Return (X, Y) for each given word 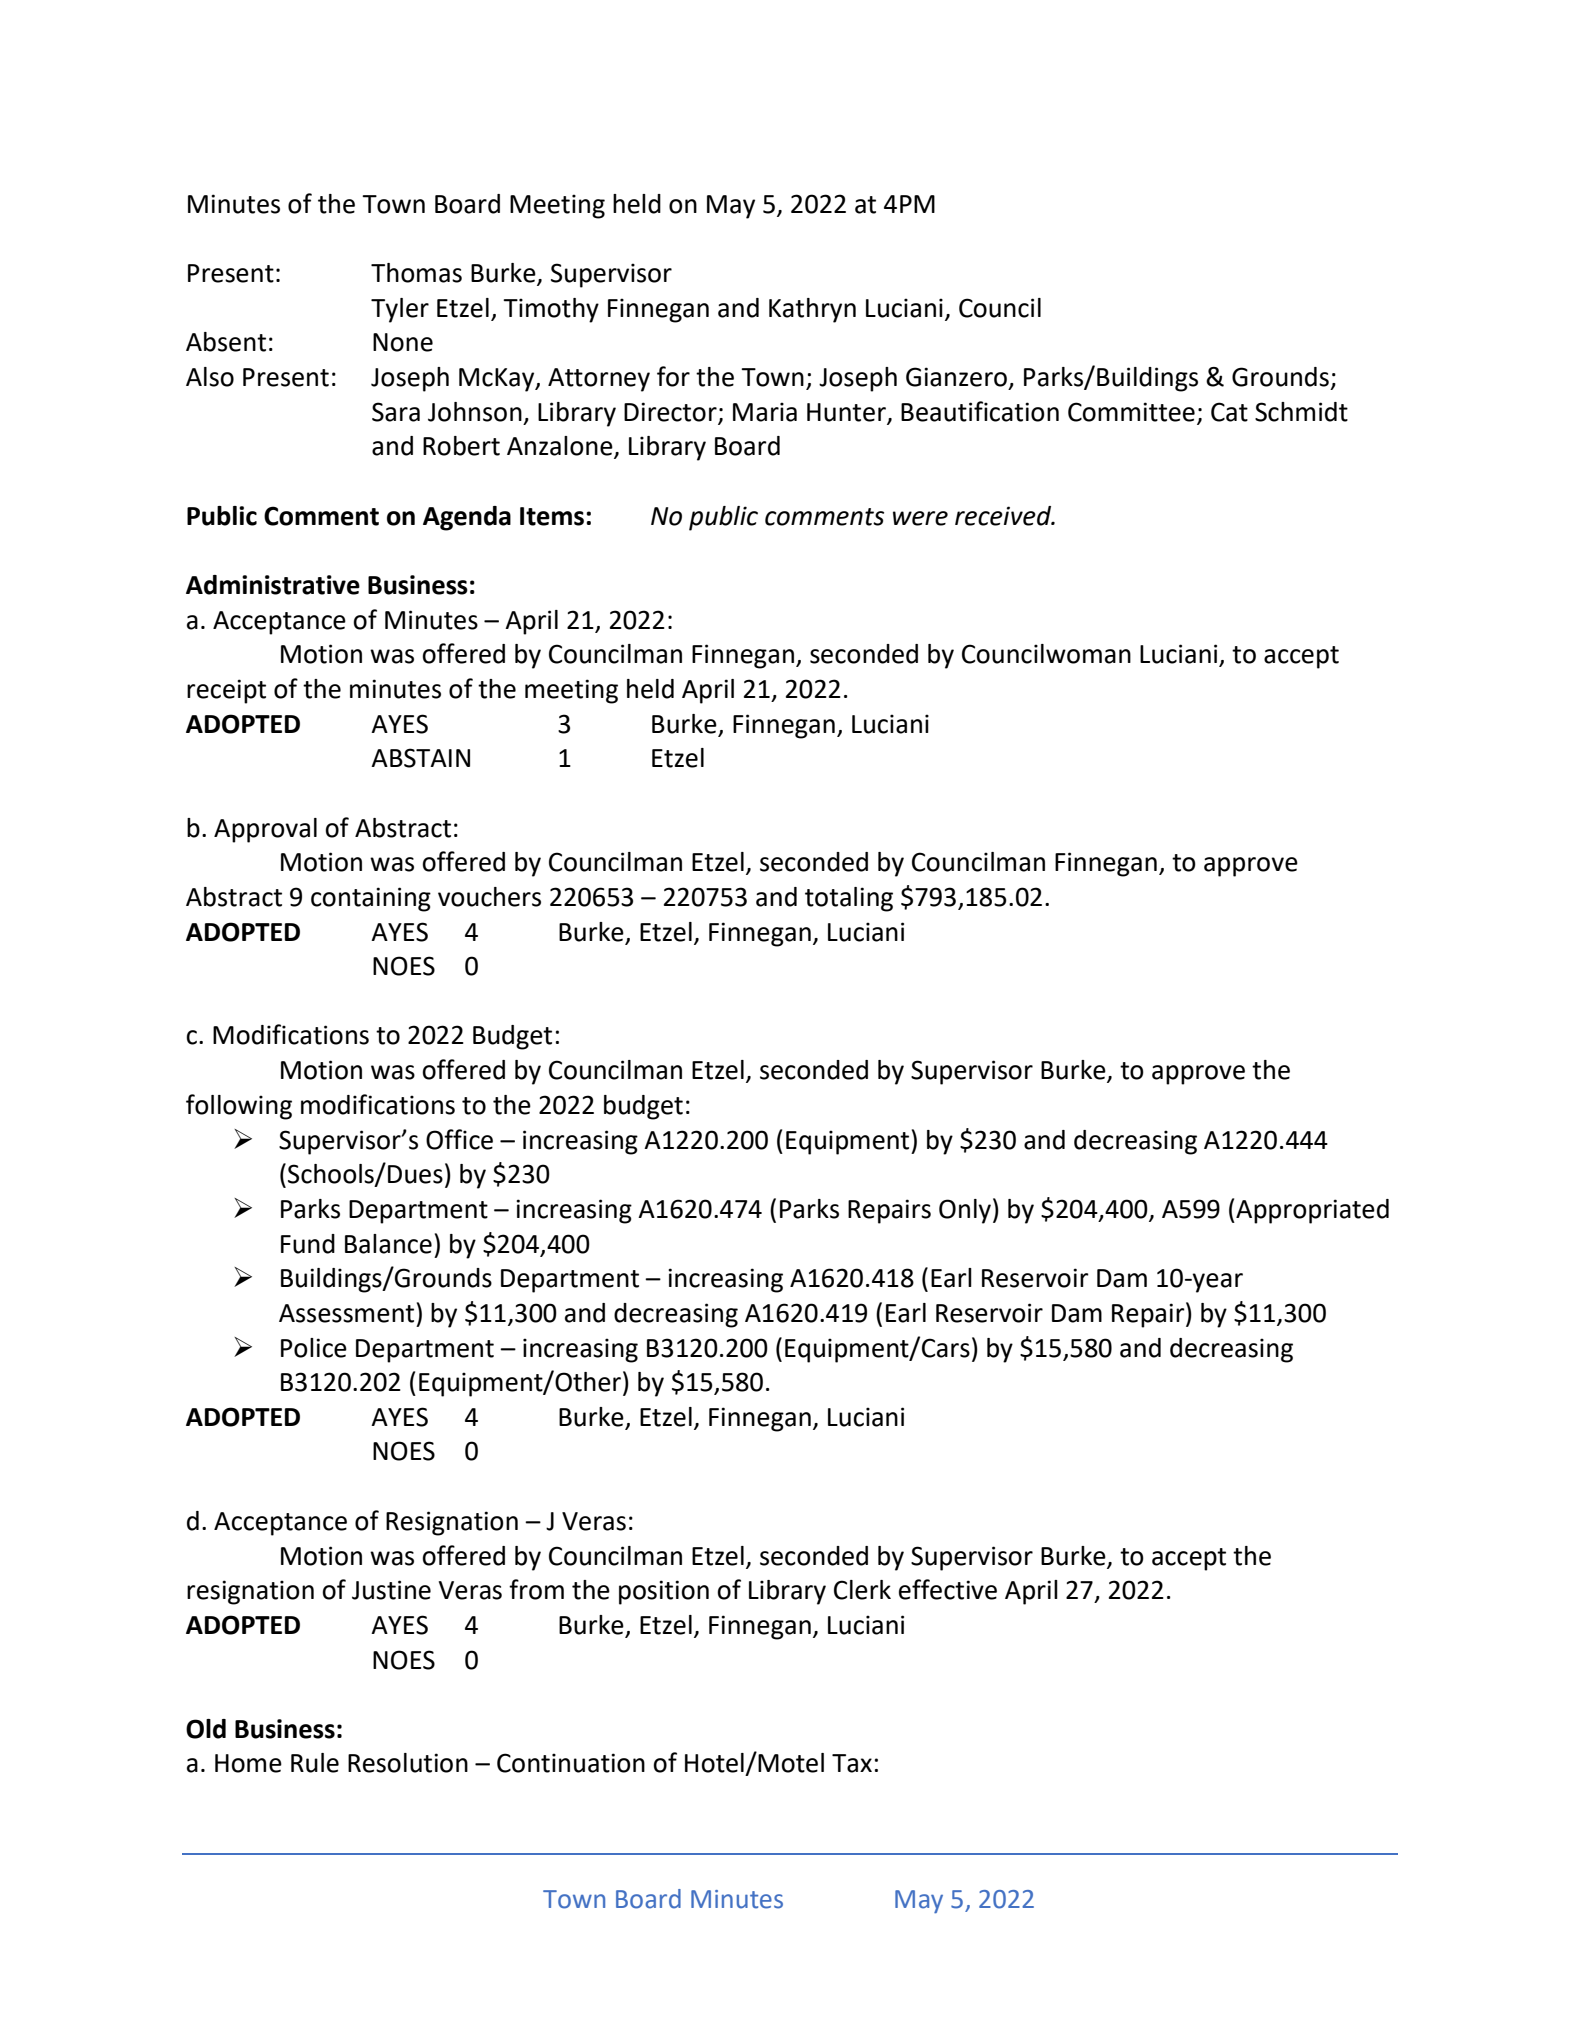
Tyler (400, 310)
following (239, 1107)
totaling (849, 899)
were (920, 518)
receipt (226, 691)
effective (948, 1589)
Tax (852, 1763)
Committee (1131, 412)
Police (314, 1348)
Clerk (862, 1590)
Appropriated (1311, 1211)
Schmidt (1301, 412)
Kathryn (812, 310)
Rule (315, 1763)
